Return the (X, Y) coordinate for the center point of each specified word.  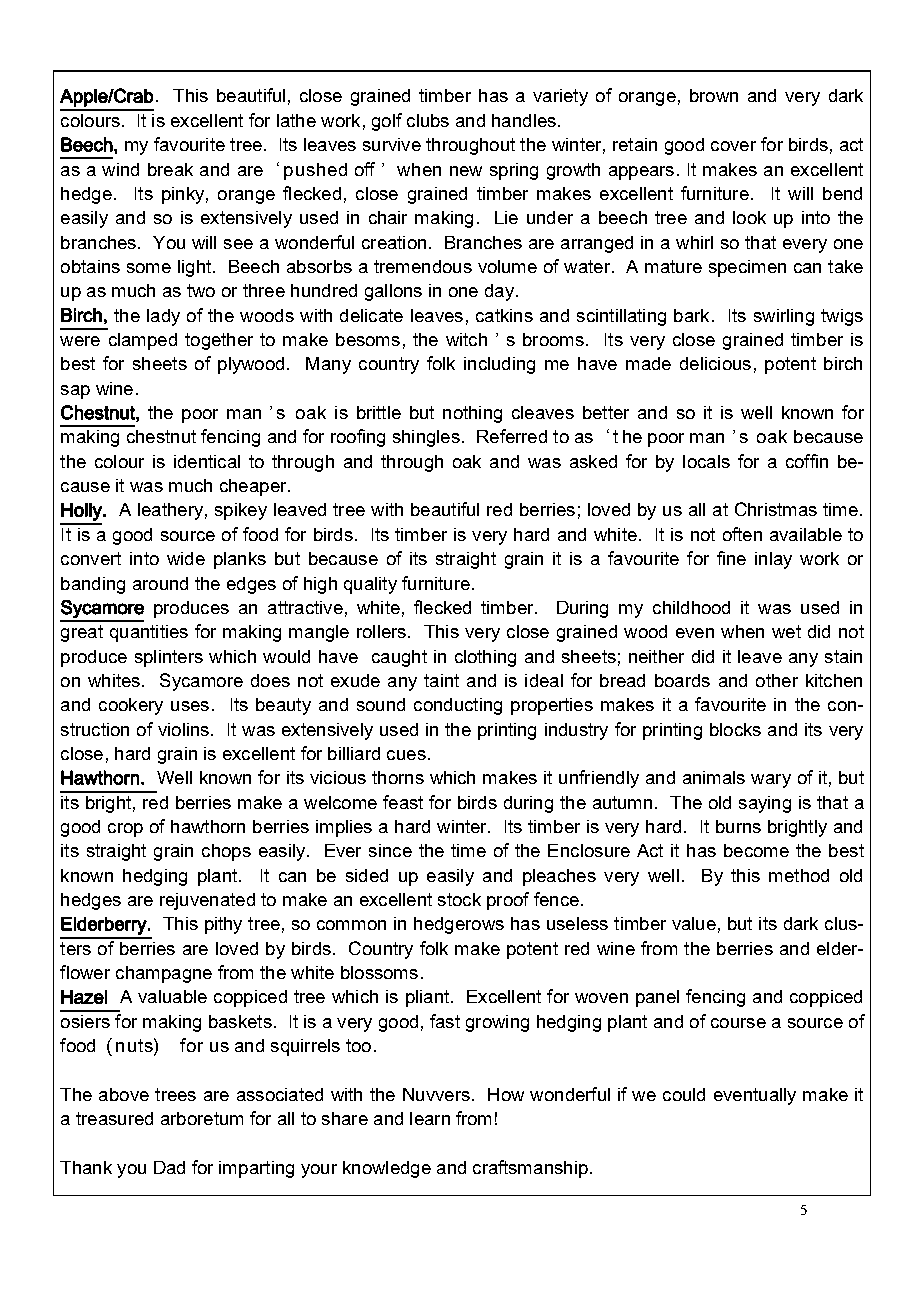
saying (765, 804)
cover (733, 146)
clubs (428, 120)
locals (706, 461)
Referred (512, 436)
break (170, 169)
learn (430, 1118)
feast (403, 802)
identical (207, 461)
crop (125, 830)
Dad (169, 1167)
